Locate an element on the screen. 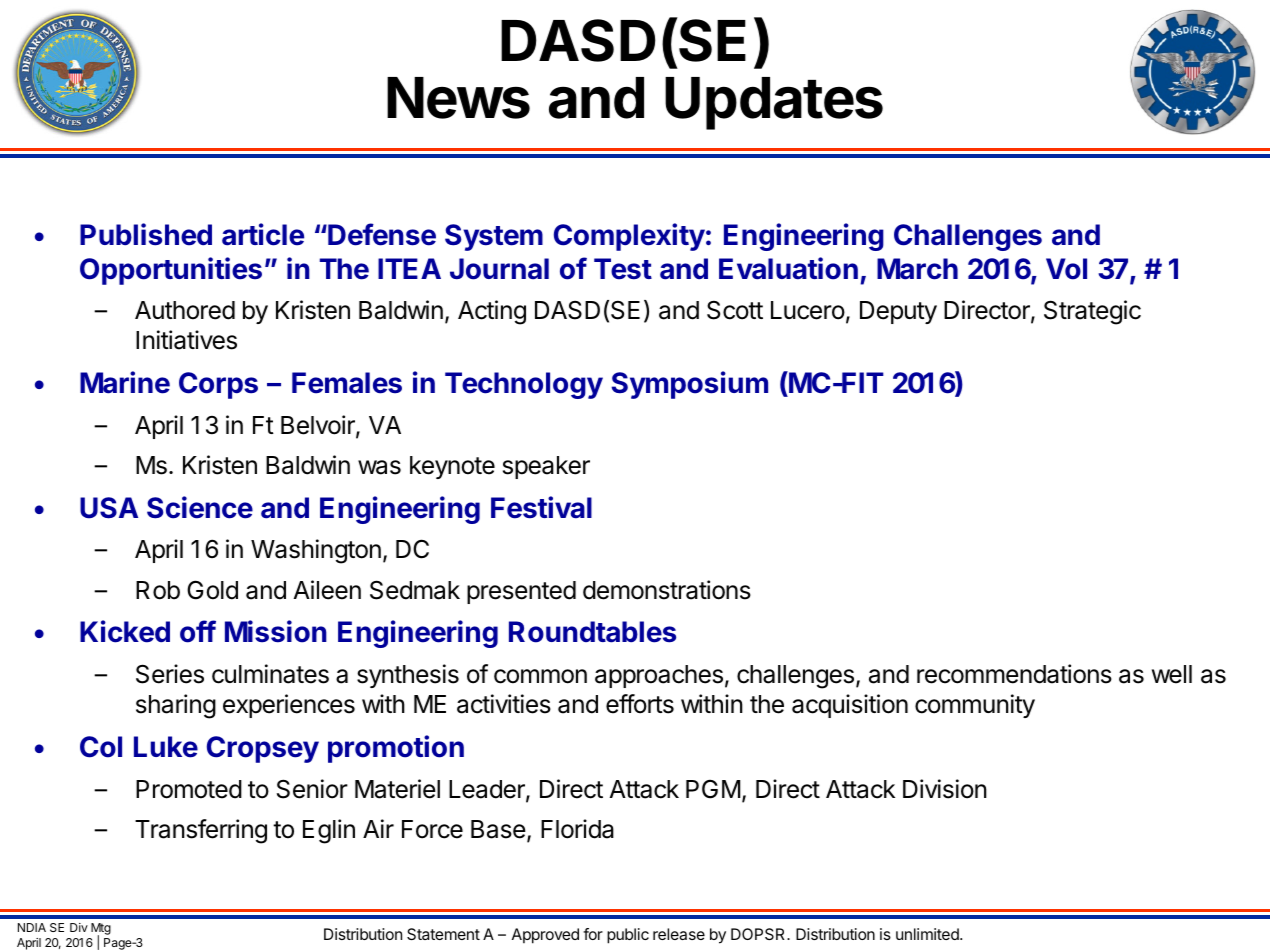 Image resolution: width=1270 pixels, height=952 pixels. Updates is located at coordinates (774, 103).
